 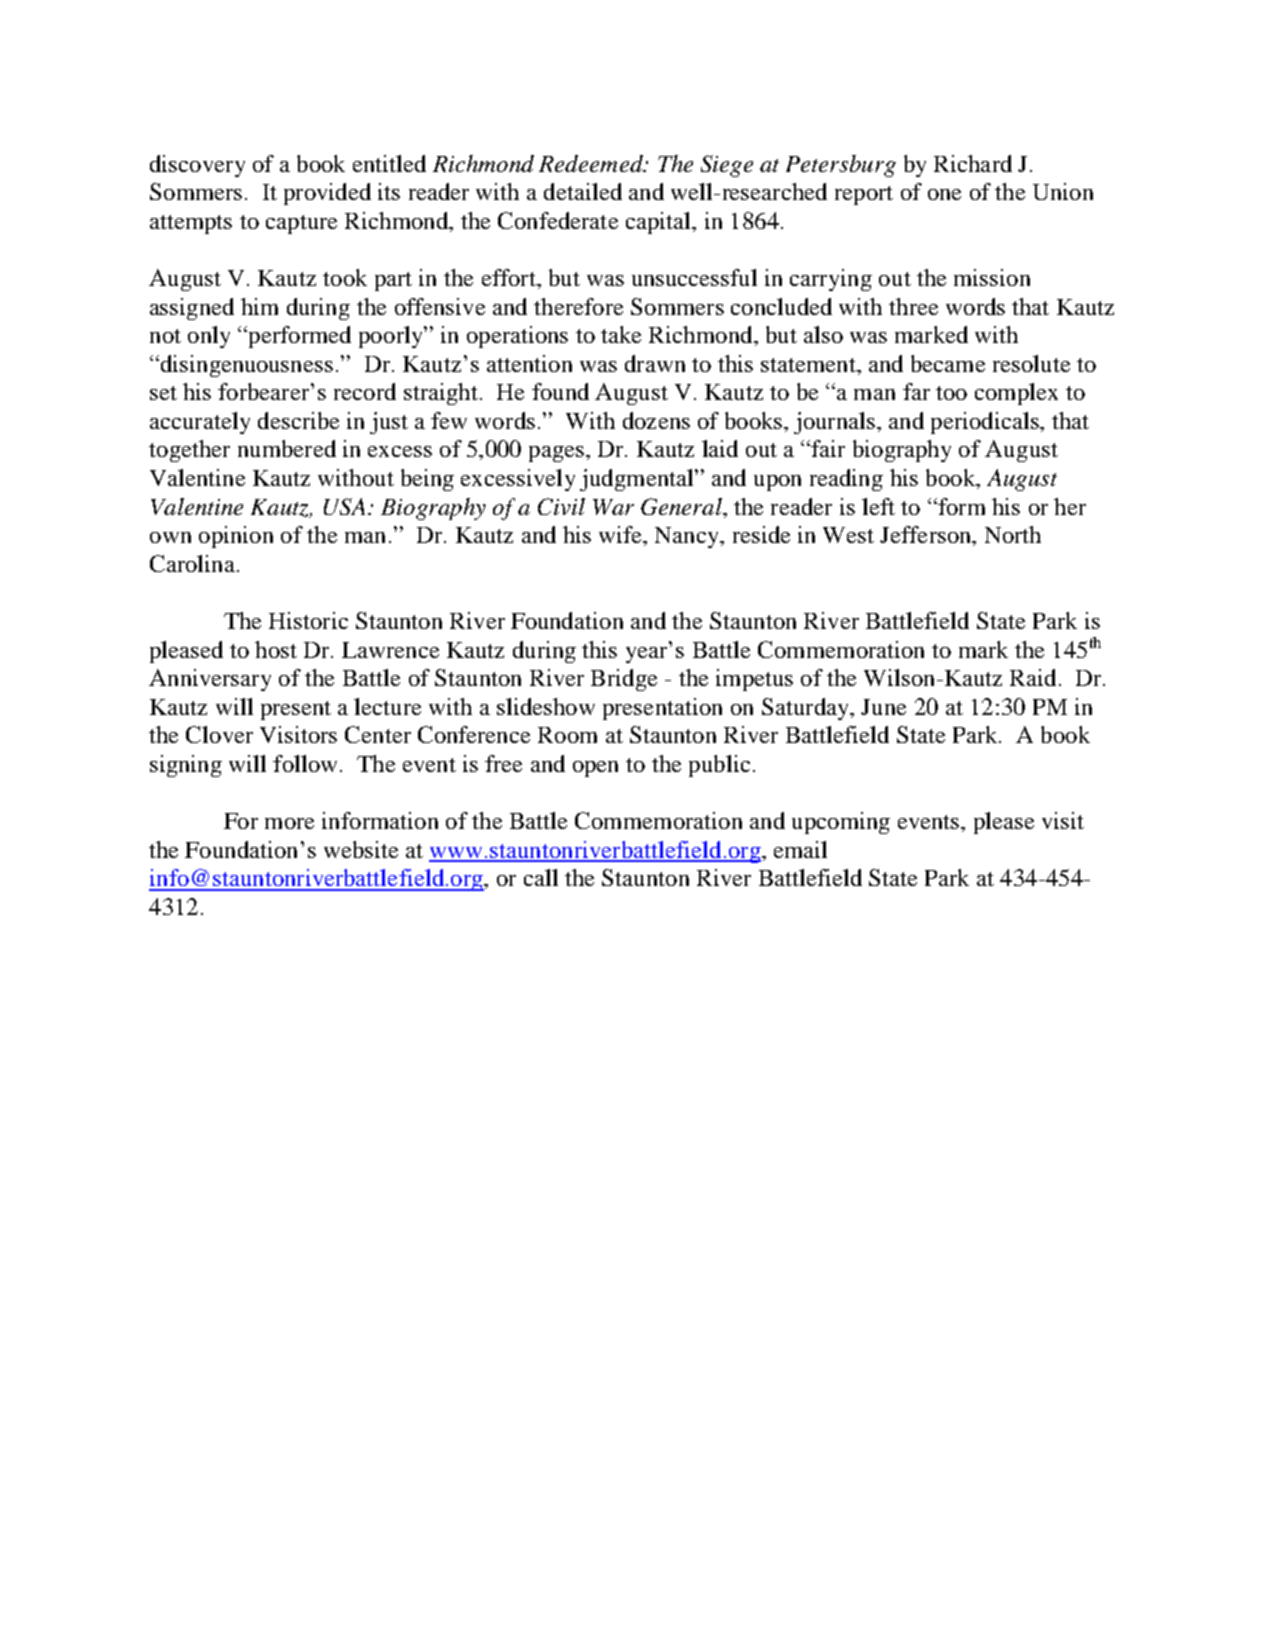 What do you see at coordinates (944, 194) in the screenshot?
I see `one` at bounding box center [944, 194].
